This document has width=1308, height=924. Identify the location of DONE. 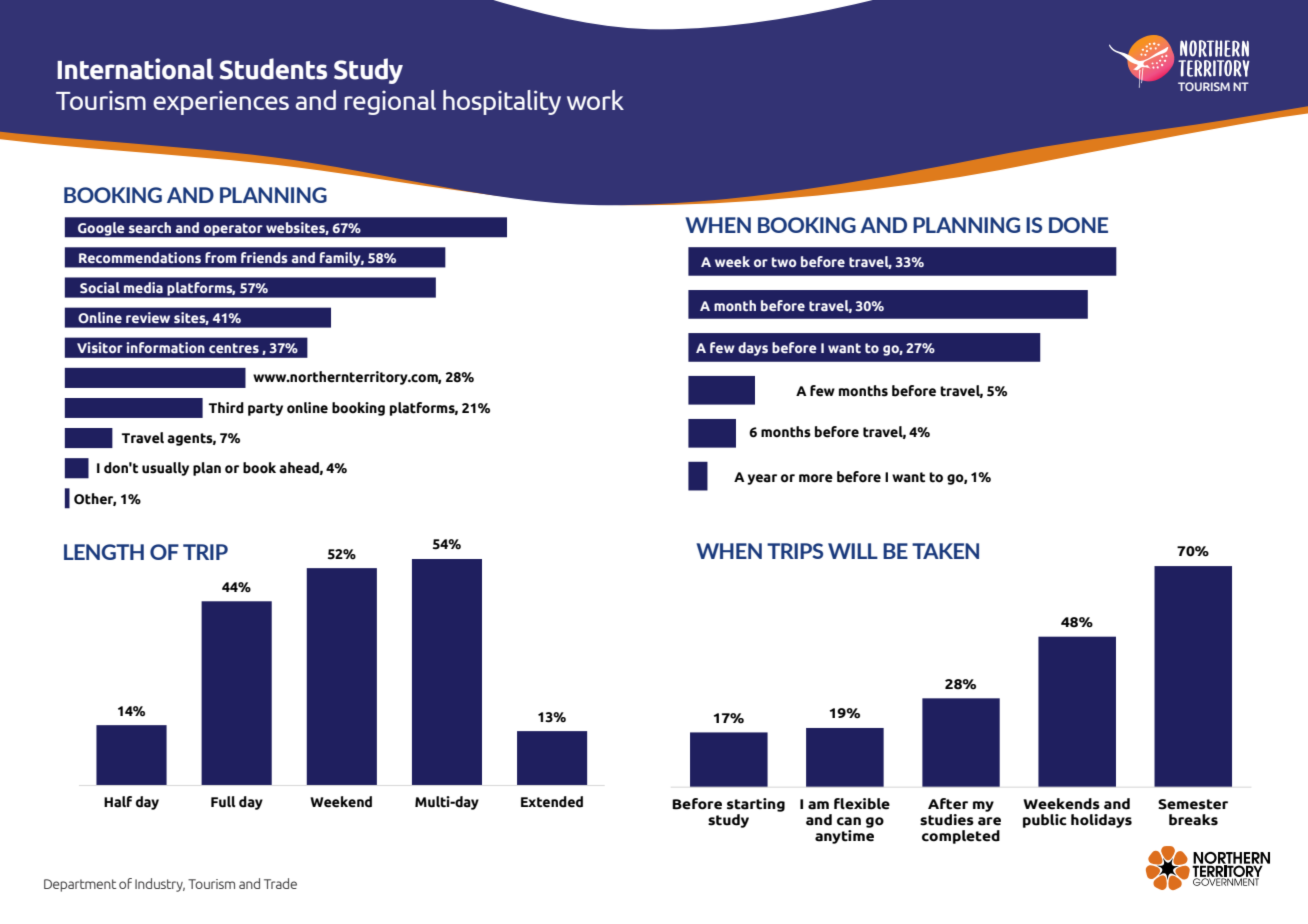
(1078, 225).
